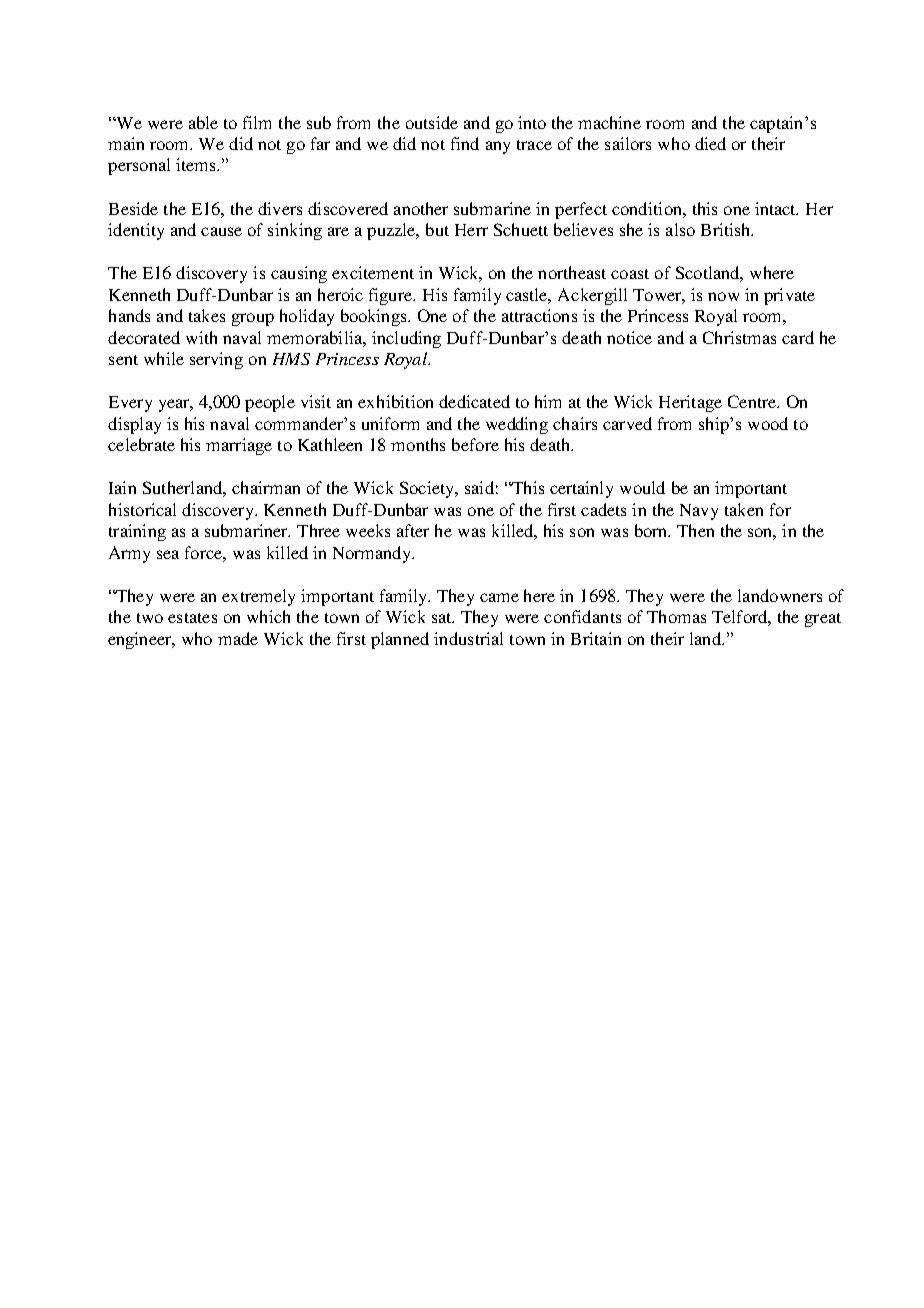 The height and width of the image is (1308, 924). I want to click on after, so click(413, 530).
